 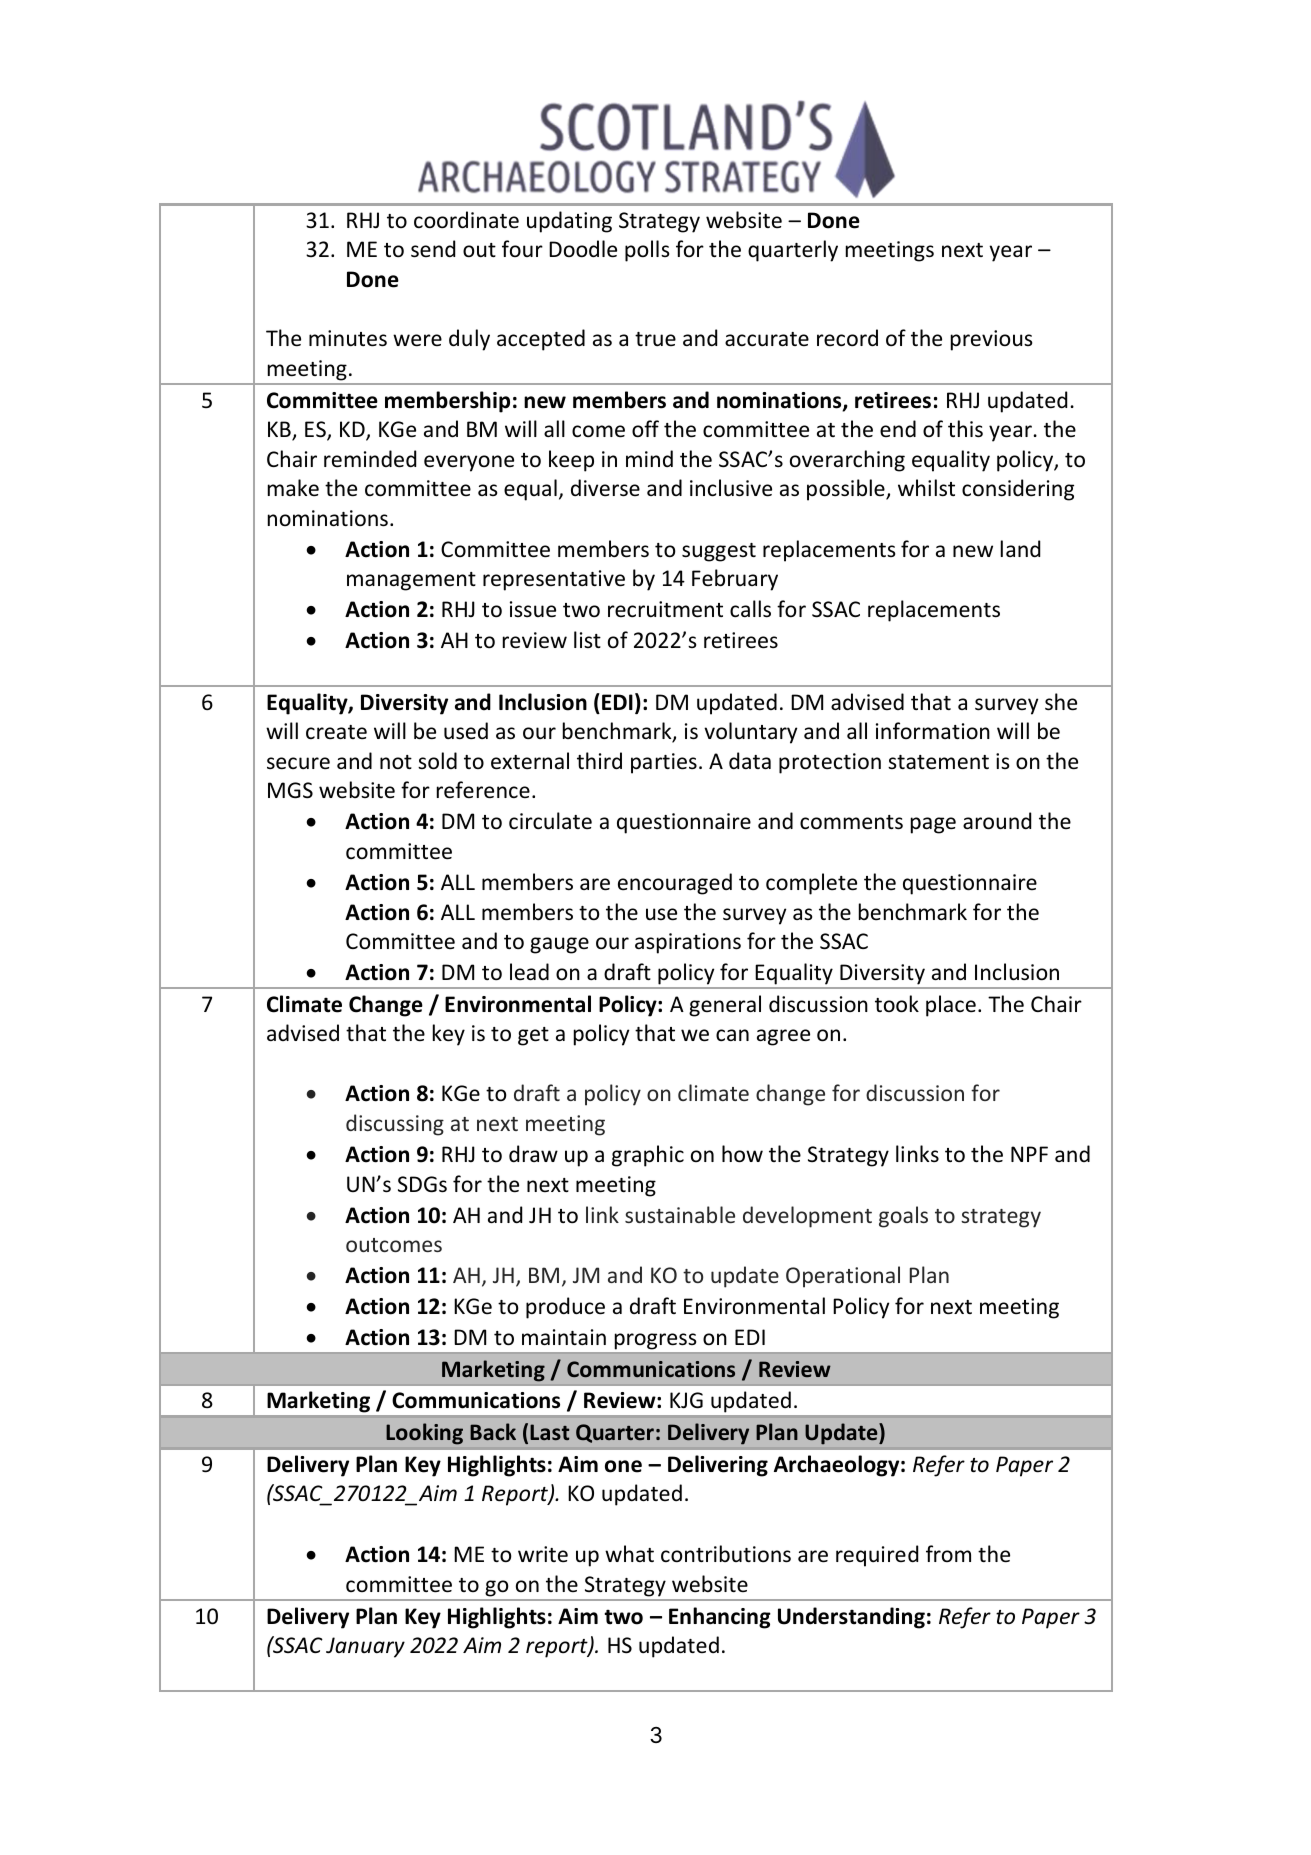 What do you see at coordinates (395, 1125) in the image?
I see `discussing` at bounding box center [395, 1125].
